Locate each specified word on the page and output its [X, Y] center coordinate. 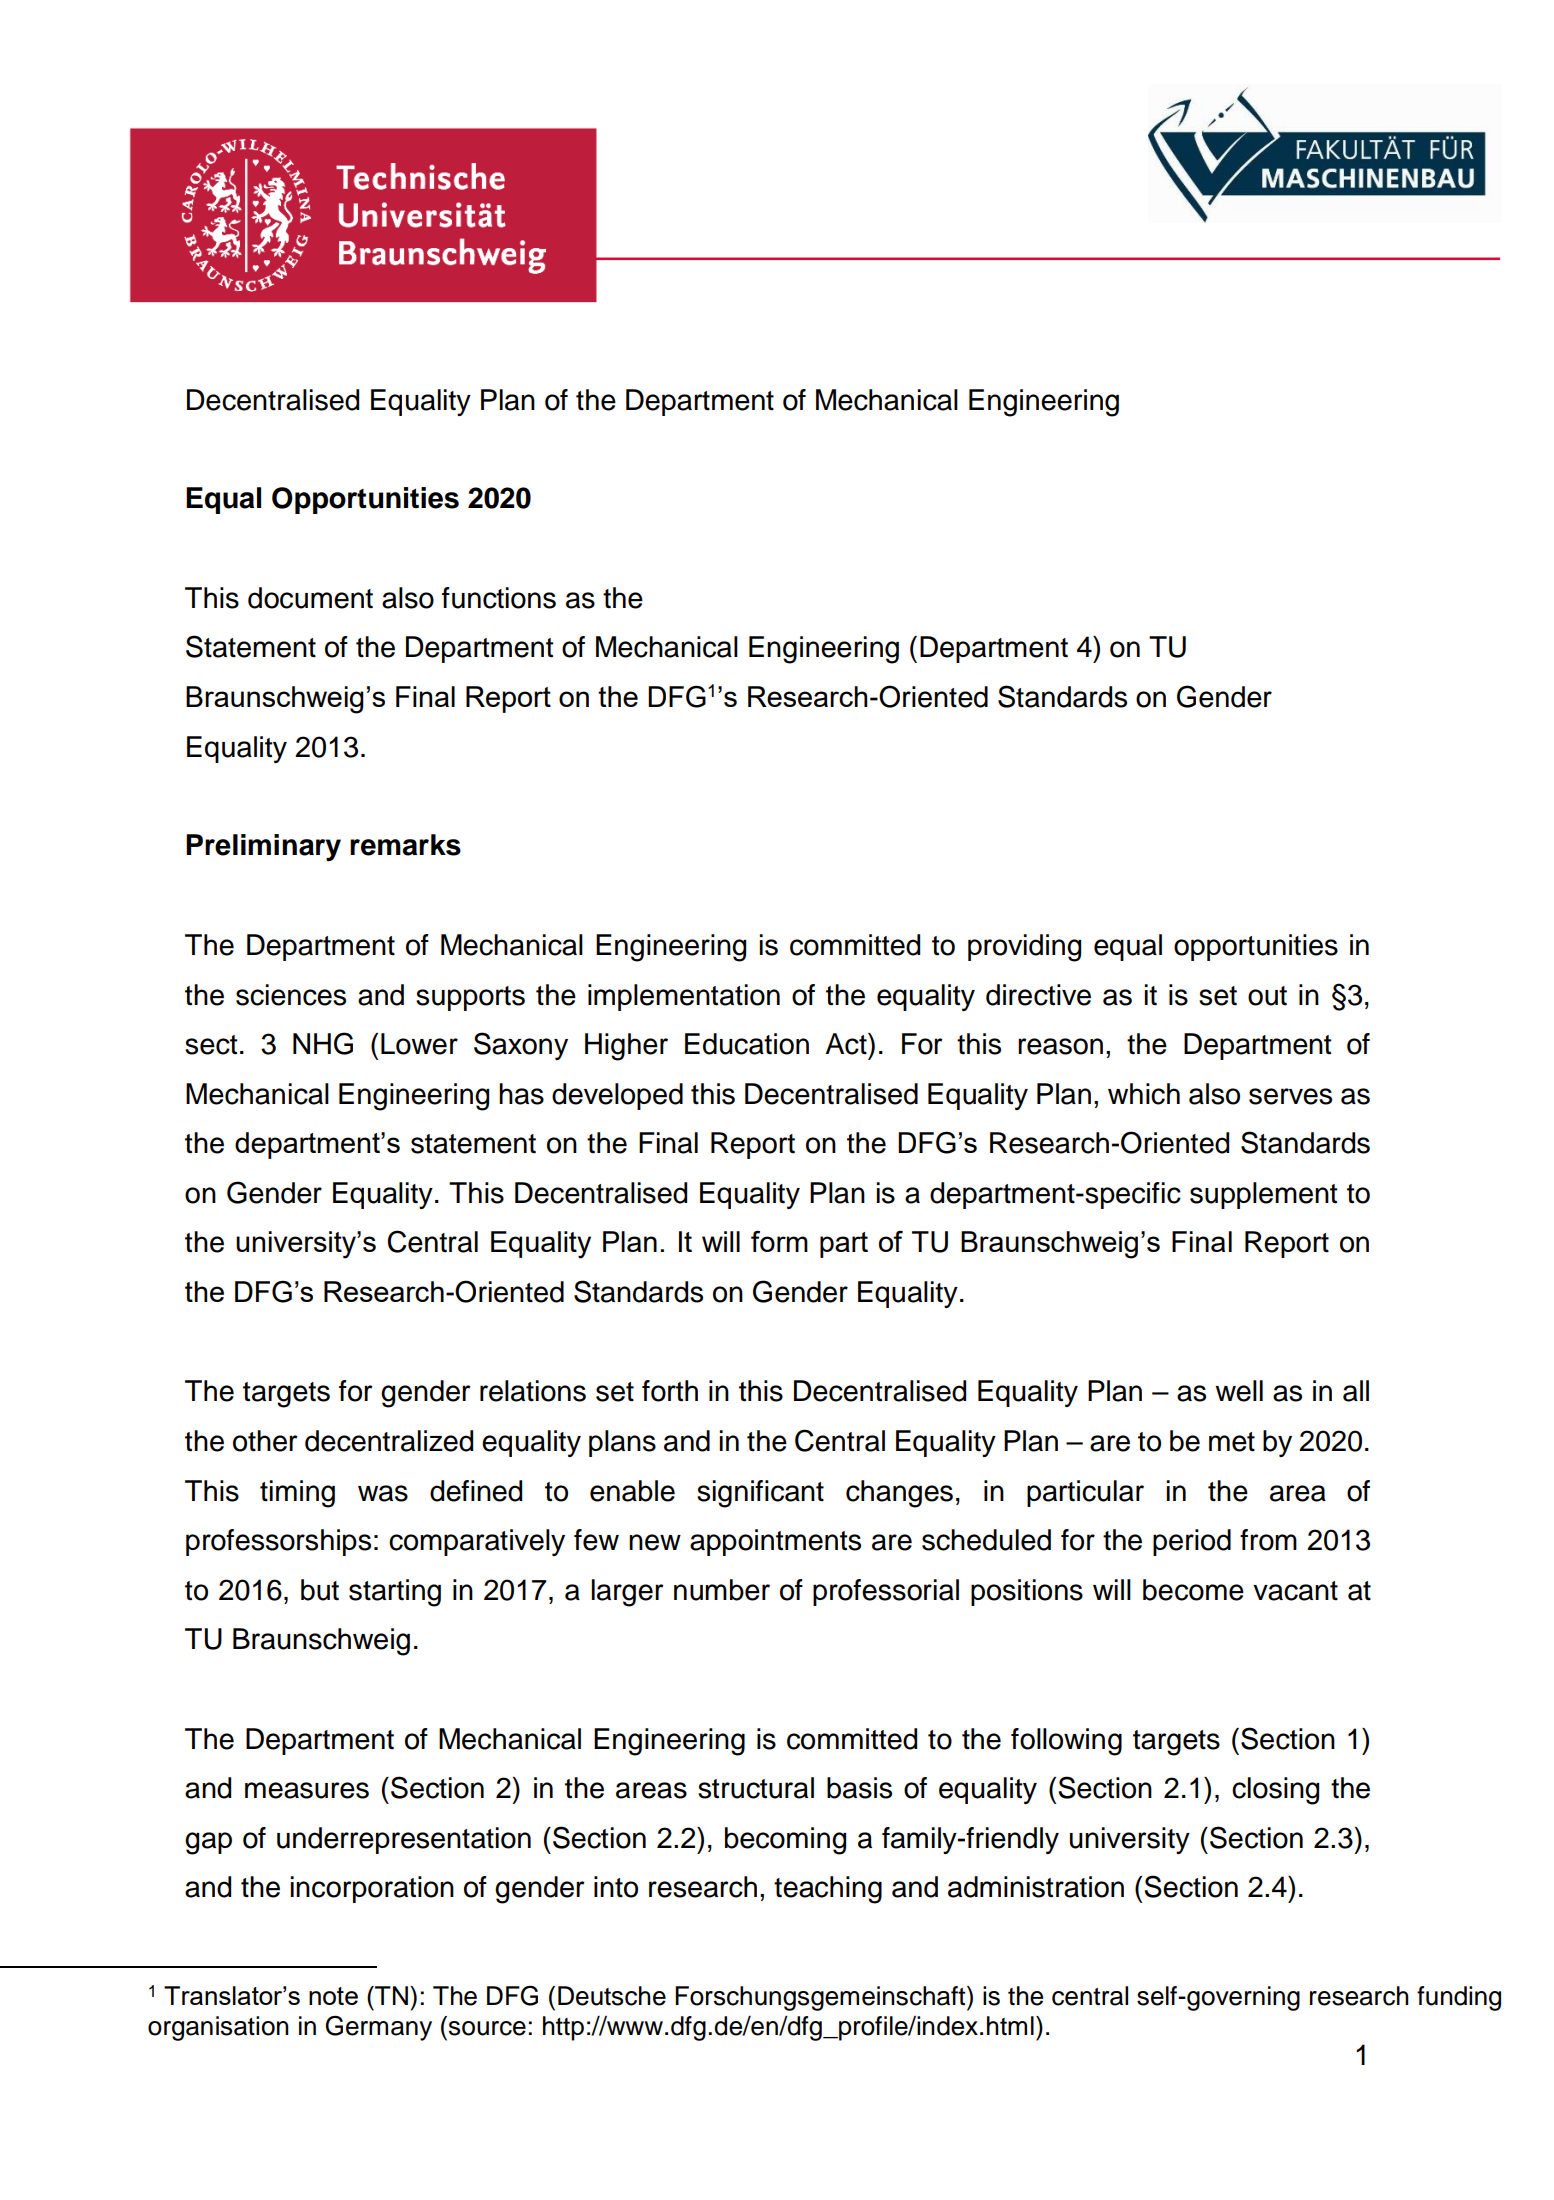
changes [899, 1494]
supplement [1263, 1195]
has [521, 1094]
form [779, 1241]
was [383, 1493]
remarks [405, 845]
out [1267, 996]
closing [1275, 1791]
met [1232, 1442]
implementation [684, 997]
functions [499, 598]
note [333, 1996]
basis [859, 1788]
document [310, 598]
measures [307, 1790]
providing [1024, 948]
